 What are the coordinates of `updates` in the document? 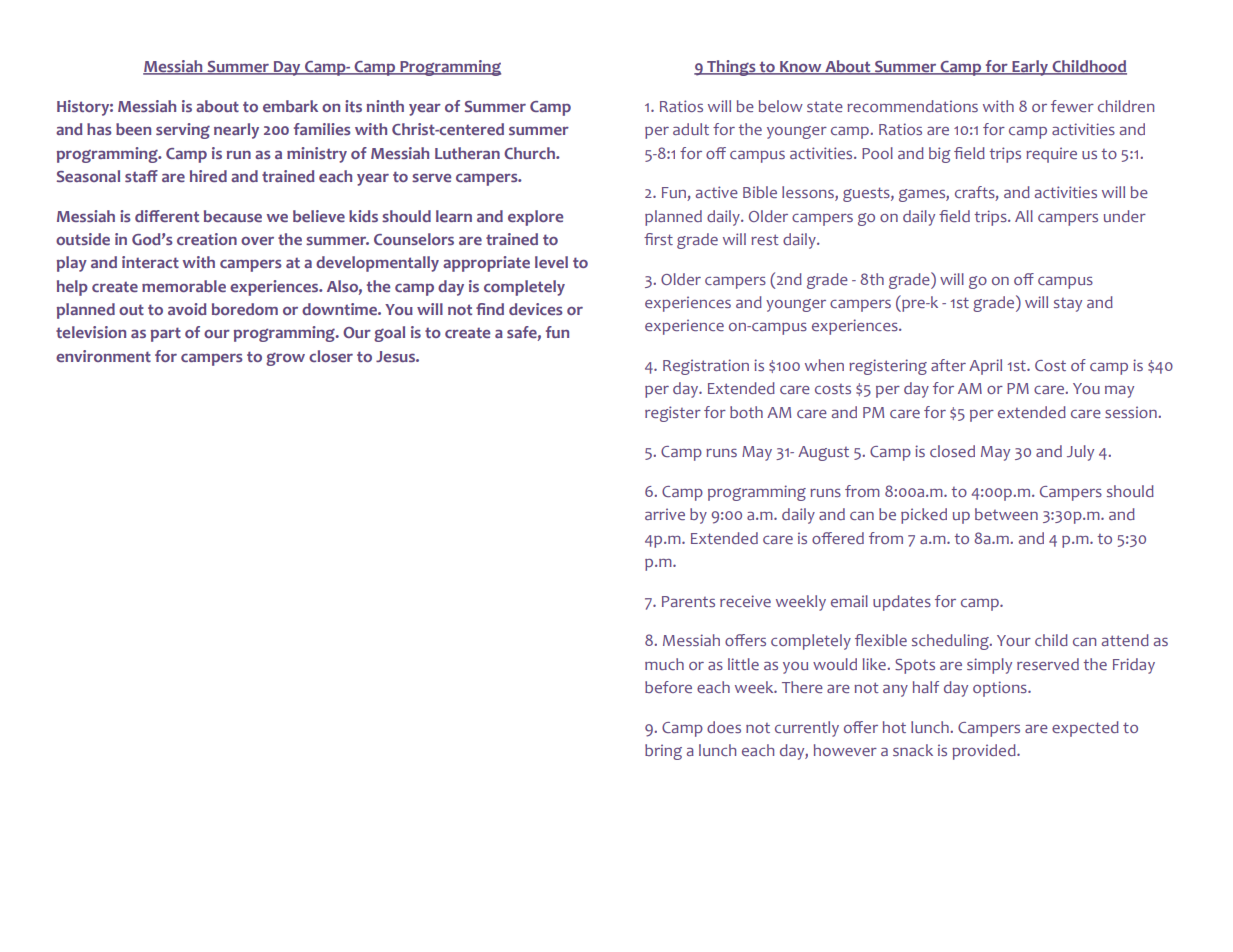 It's located at (902, 603).
